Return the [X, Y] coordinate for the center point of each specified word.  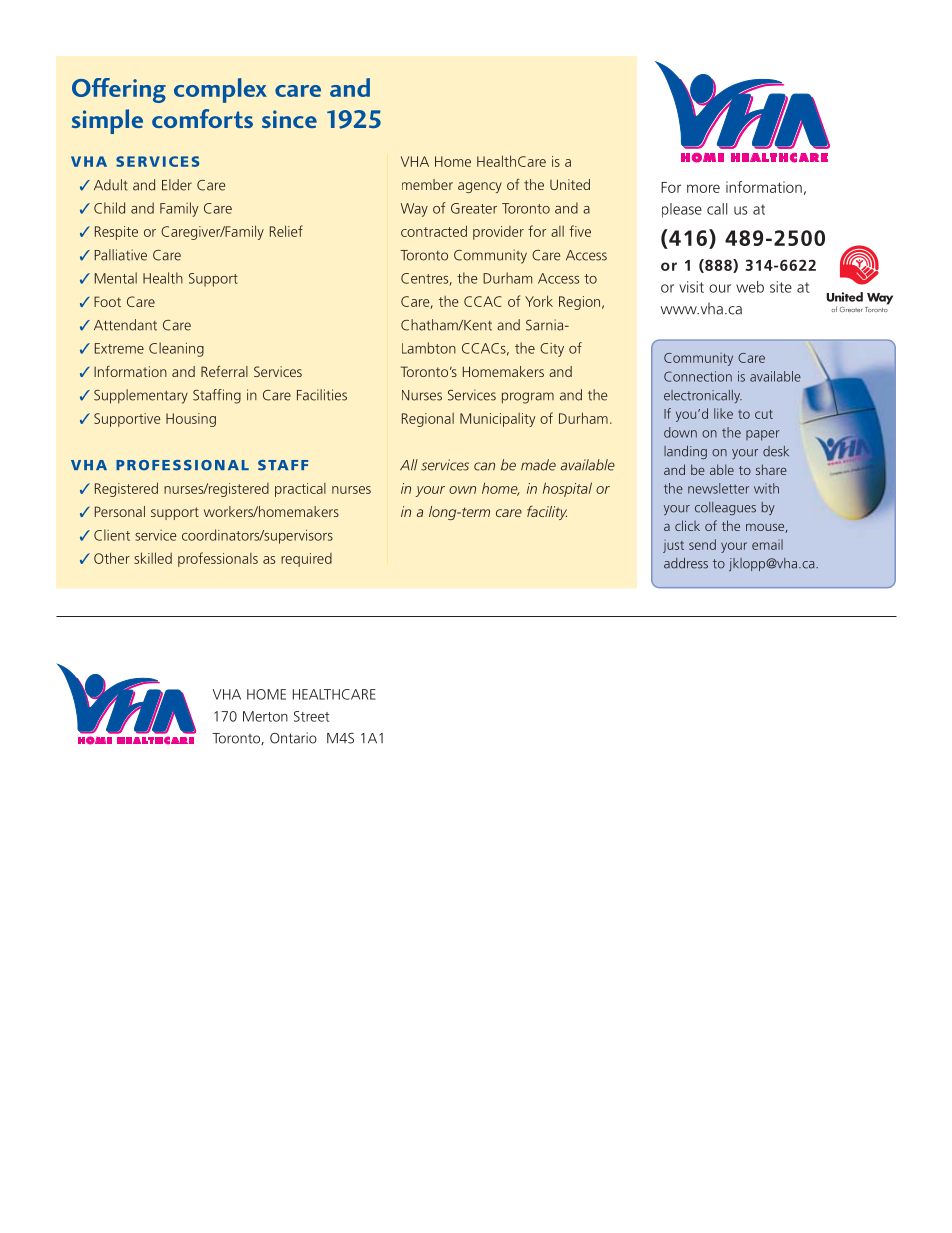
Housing [191, 420]
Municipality [497, 420]
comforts [202, 118]
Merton [265, 716]
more [703, 188]
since [289, 119]
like [723, 413]
